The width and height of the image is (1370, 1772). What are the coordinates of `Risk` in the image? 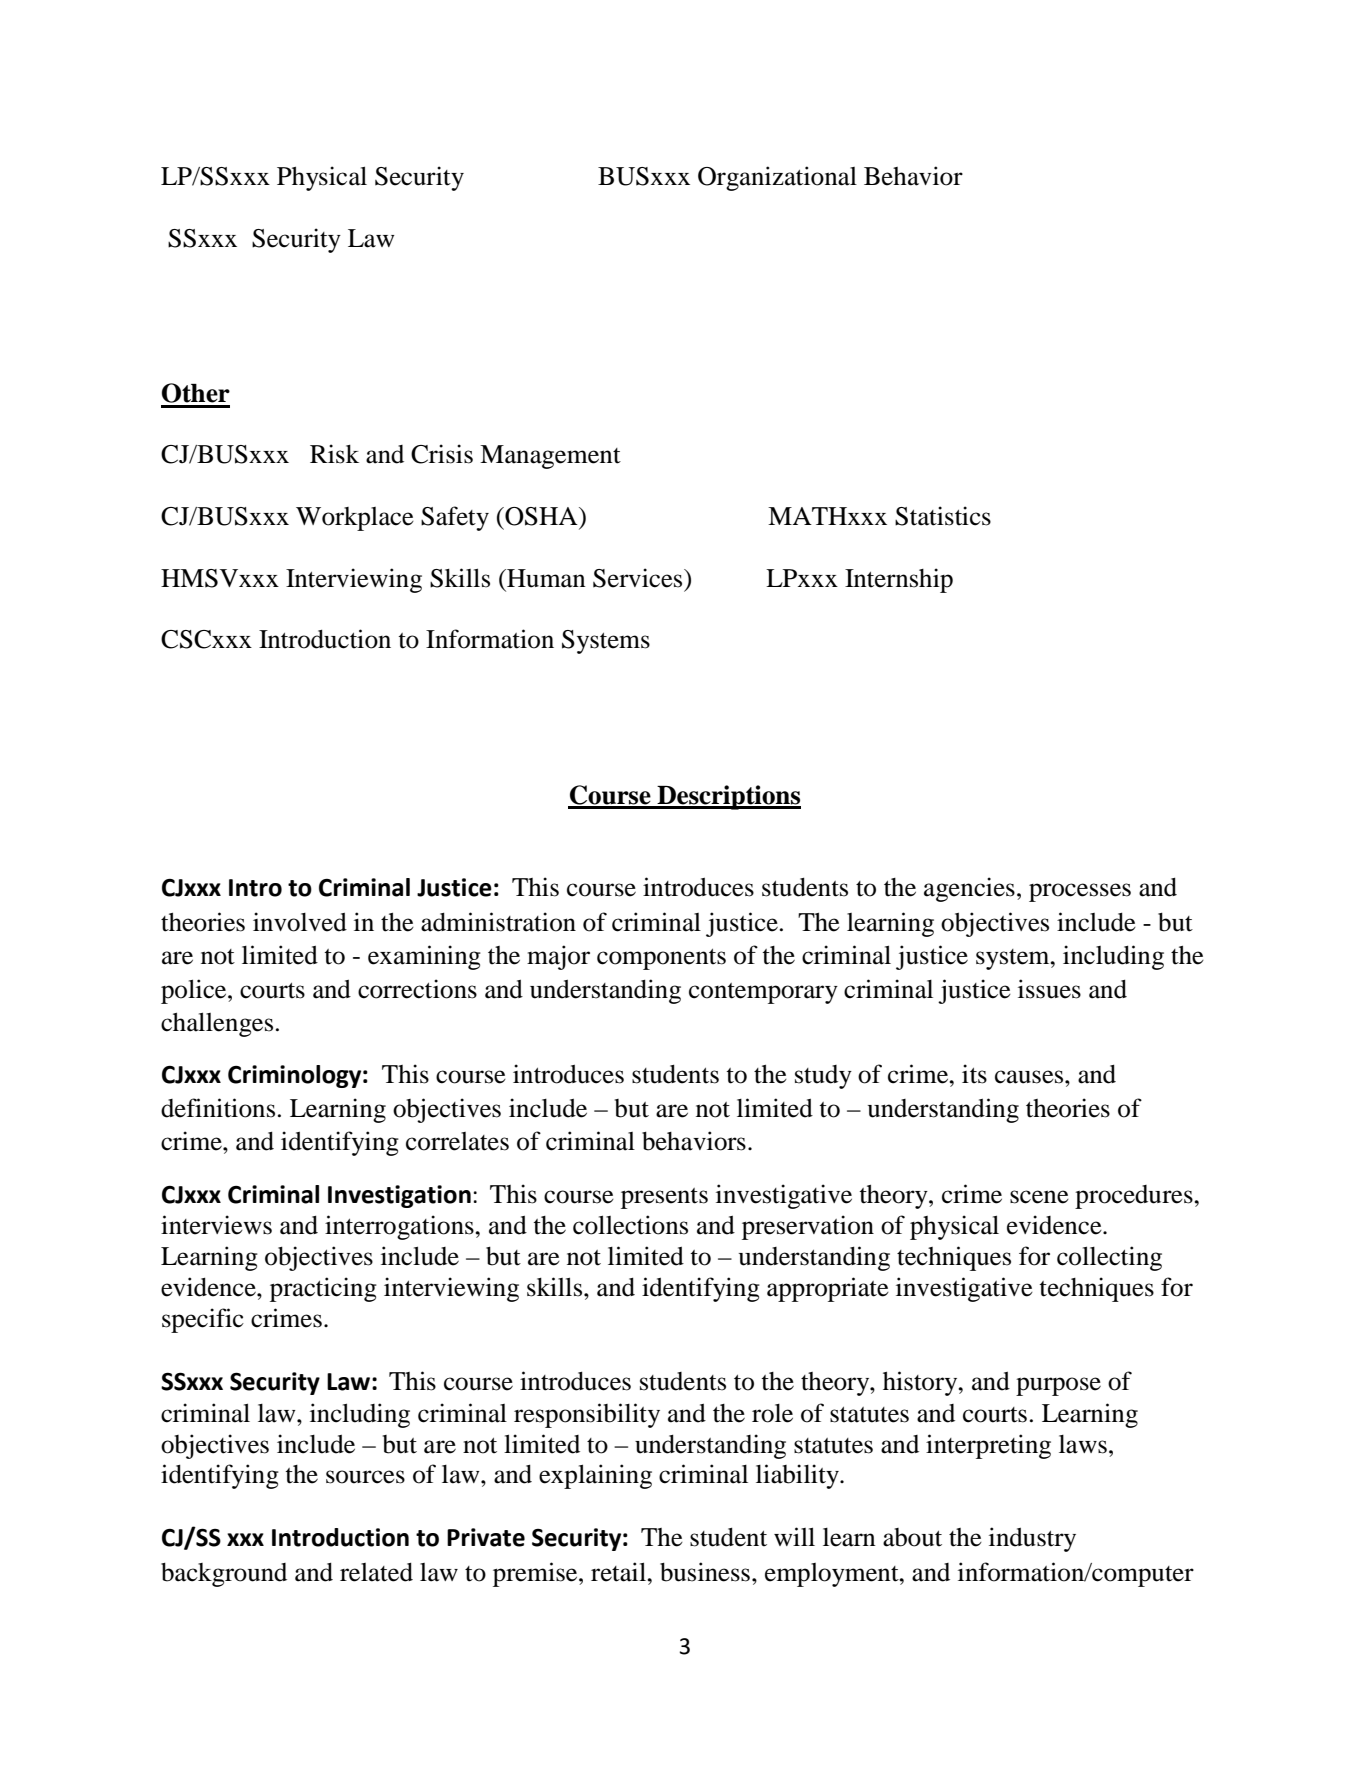 It's located at (334, 454).
